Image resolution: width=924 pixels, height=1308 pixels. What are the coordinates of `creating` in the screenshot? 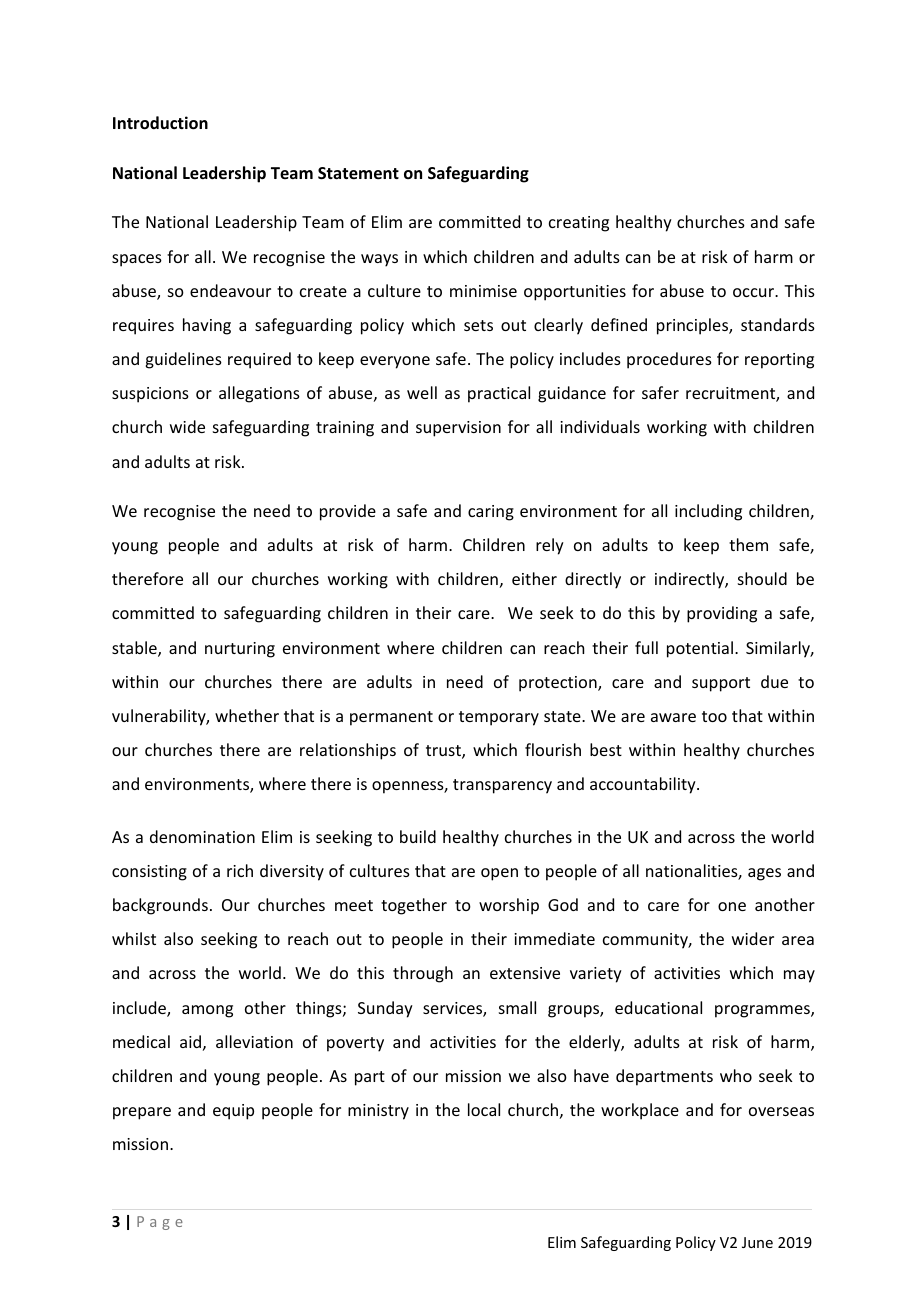 It's located at (579, 224).
